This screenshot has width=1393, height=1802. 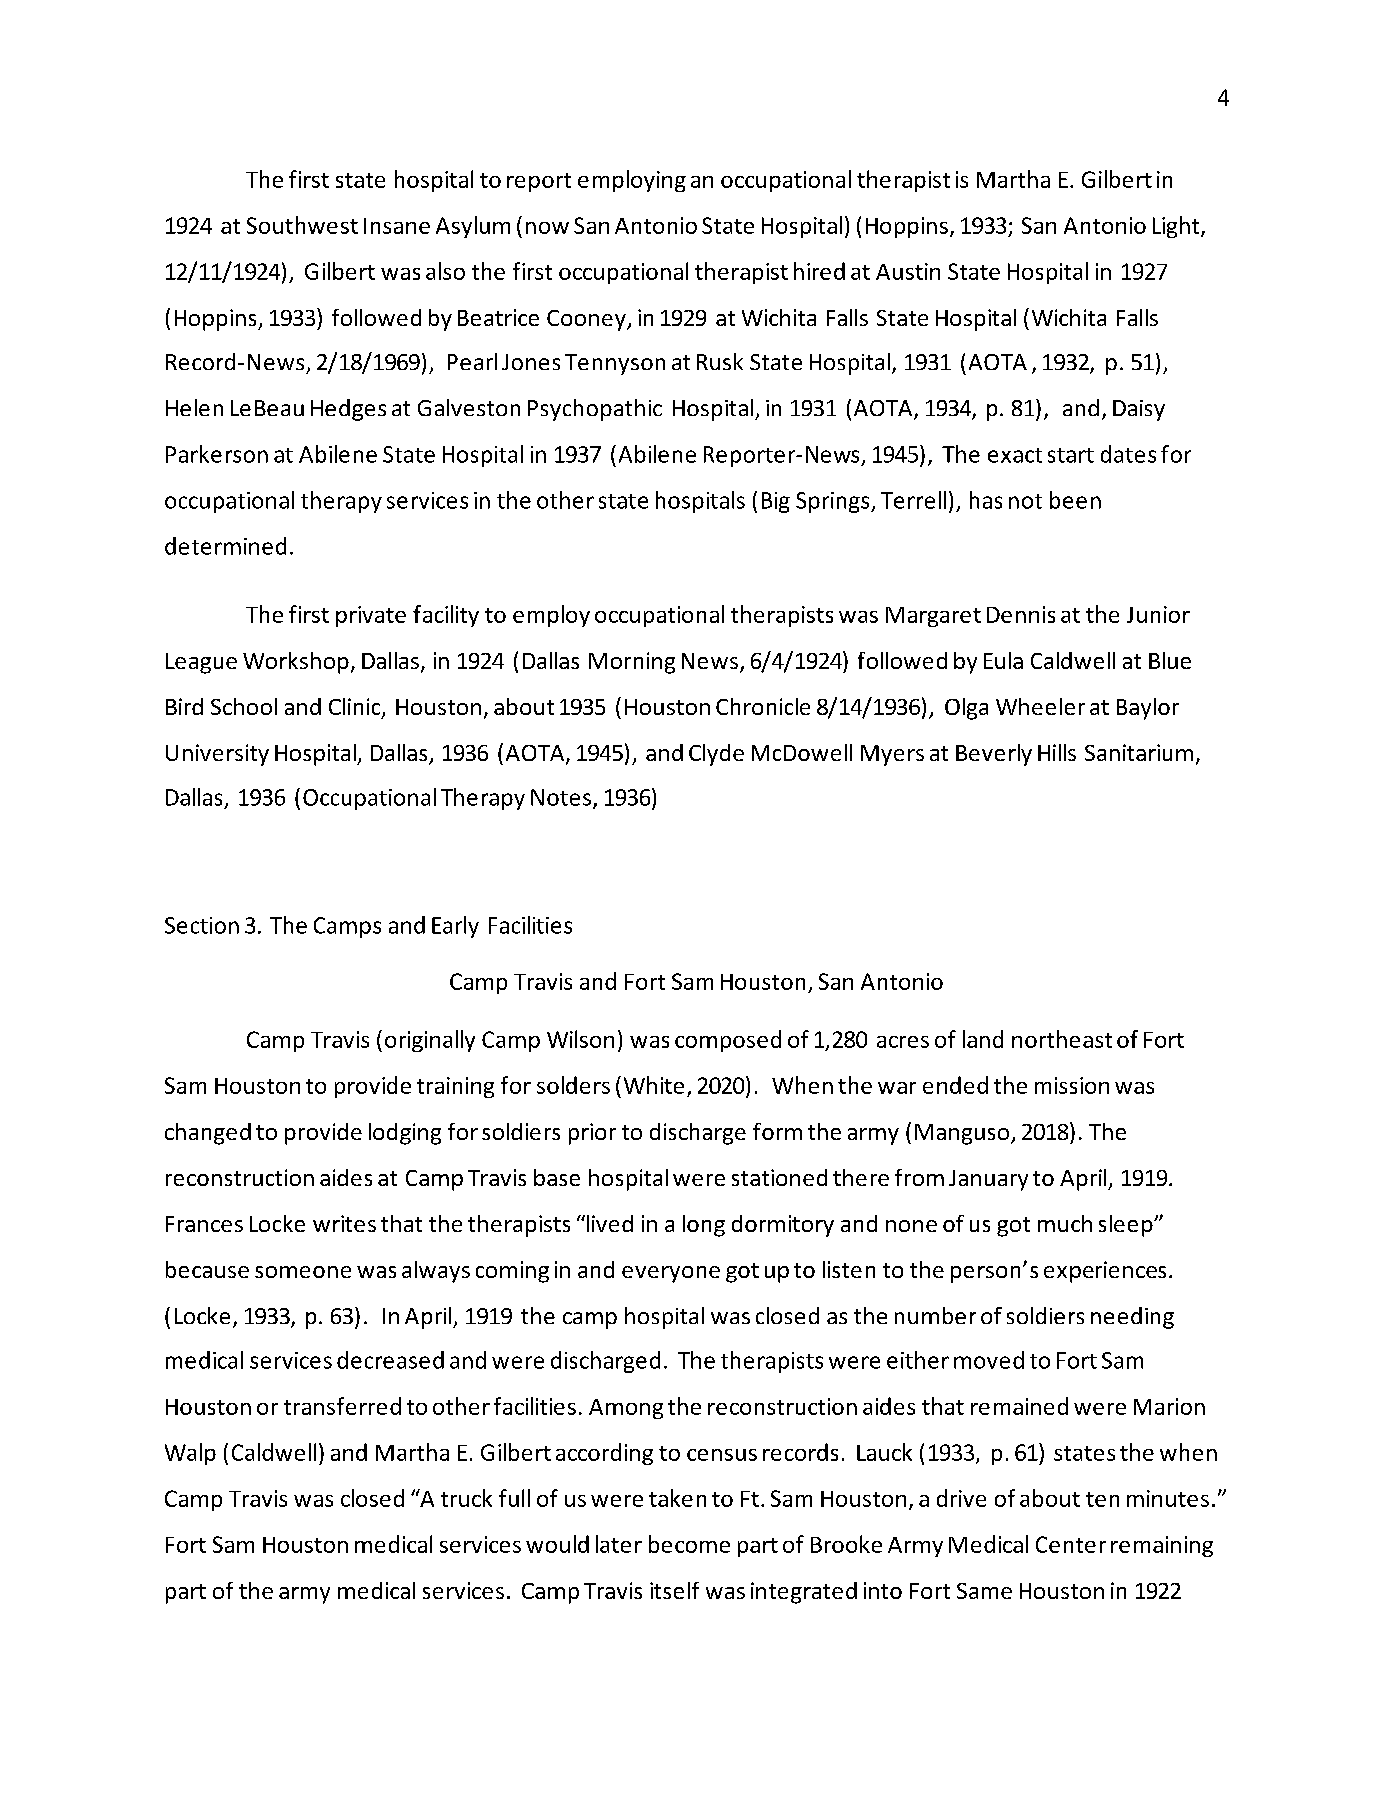 What do you see at coordinates (1062, 1039) in the screenshot?
I see `northeast` at bounding box center [1062, 1039].
